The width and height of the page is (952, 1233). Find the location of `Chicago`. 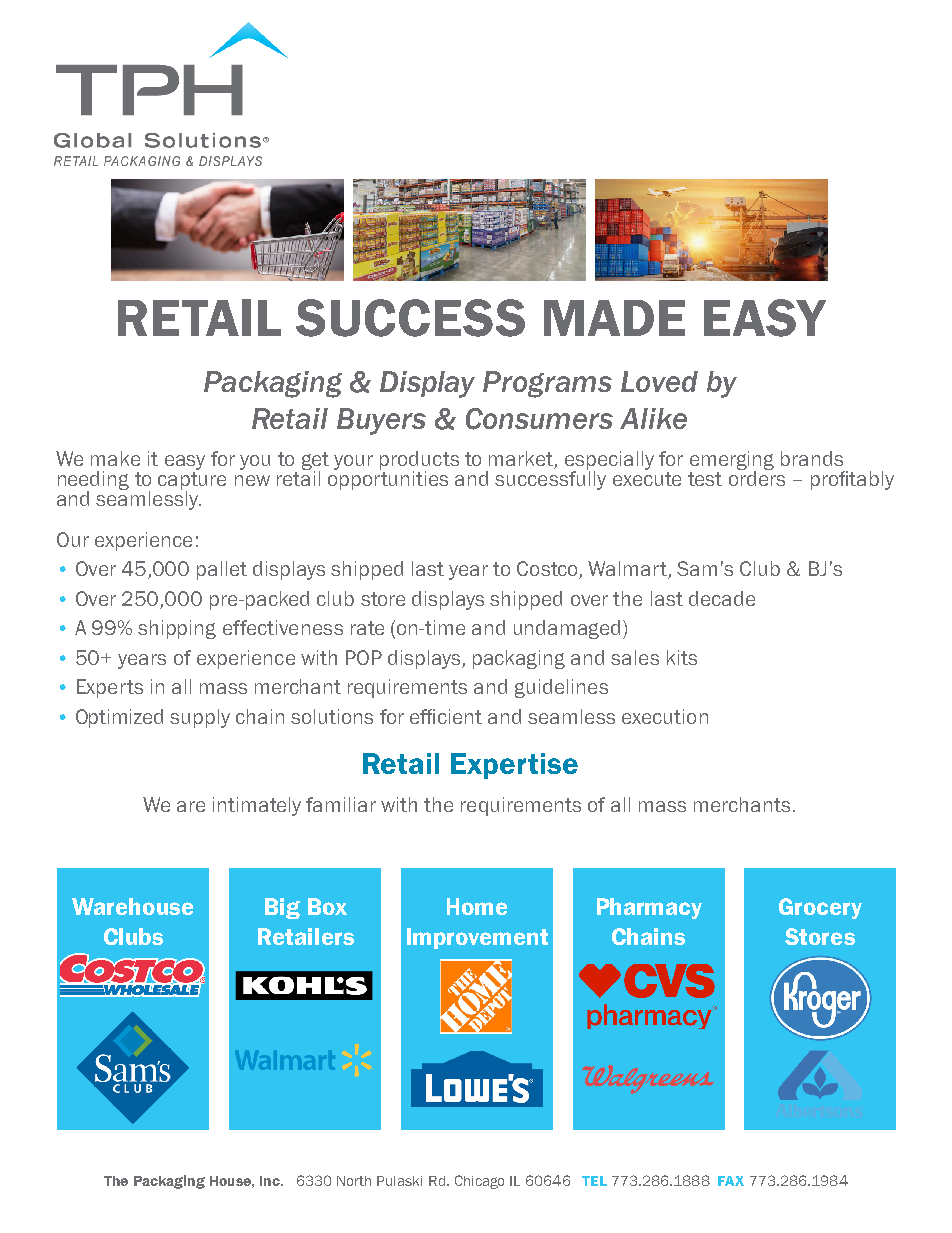

Chicago is located at coordinates (479, 1182).
